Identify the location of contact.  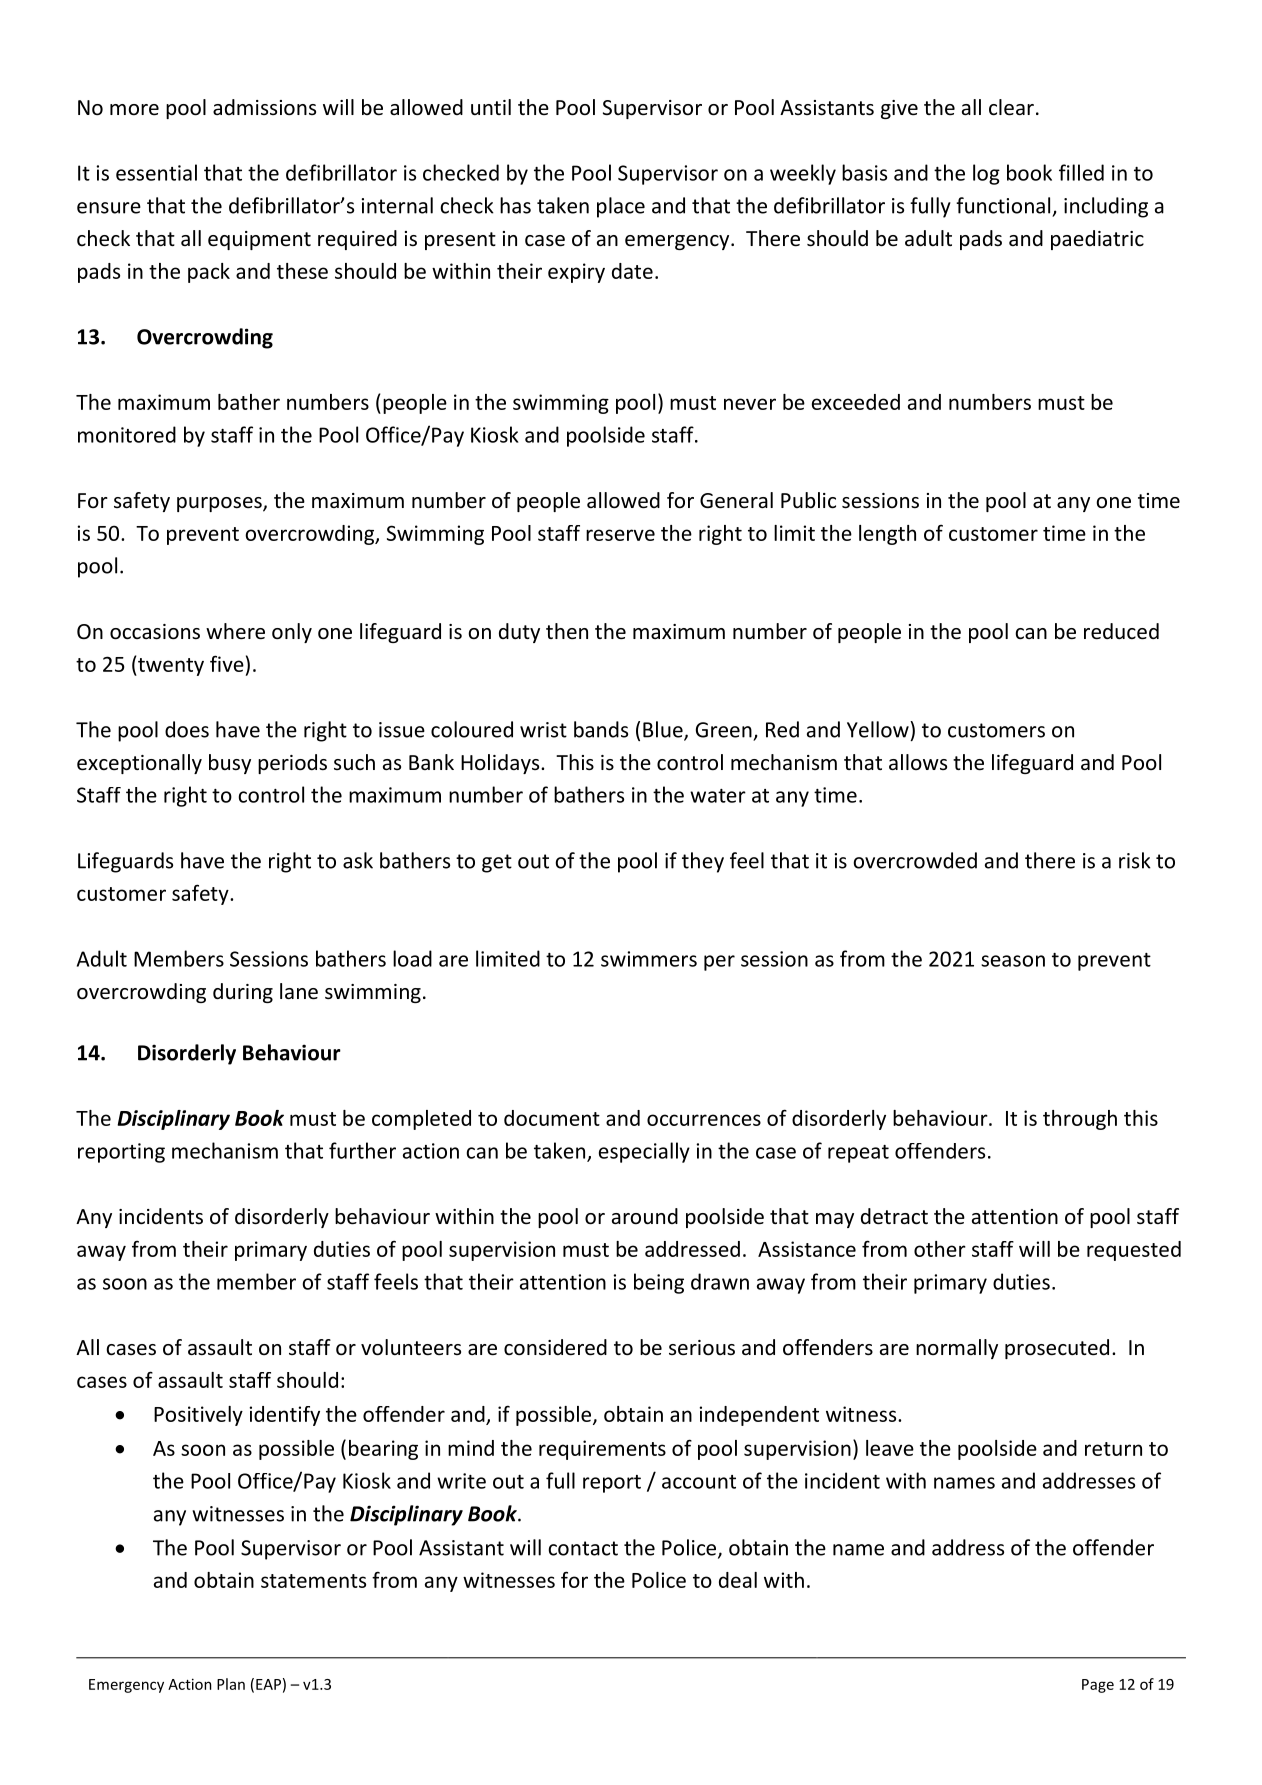
(583, 1548).
